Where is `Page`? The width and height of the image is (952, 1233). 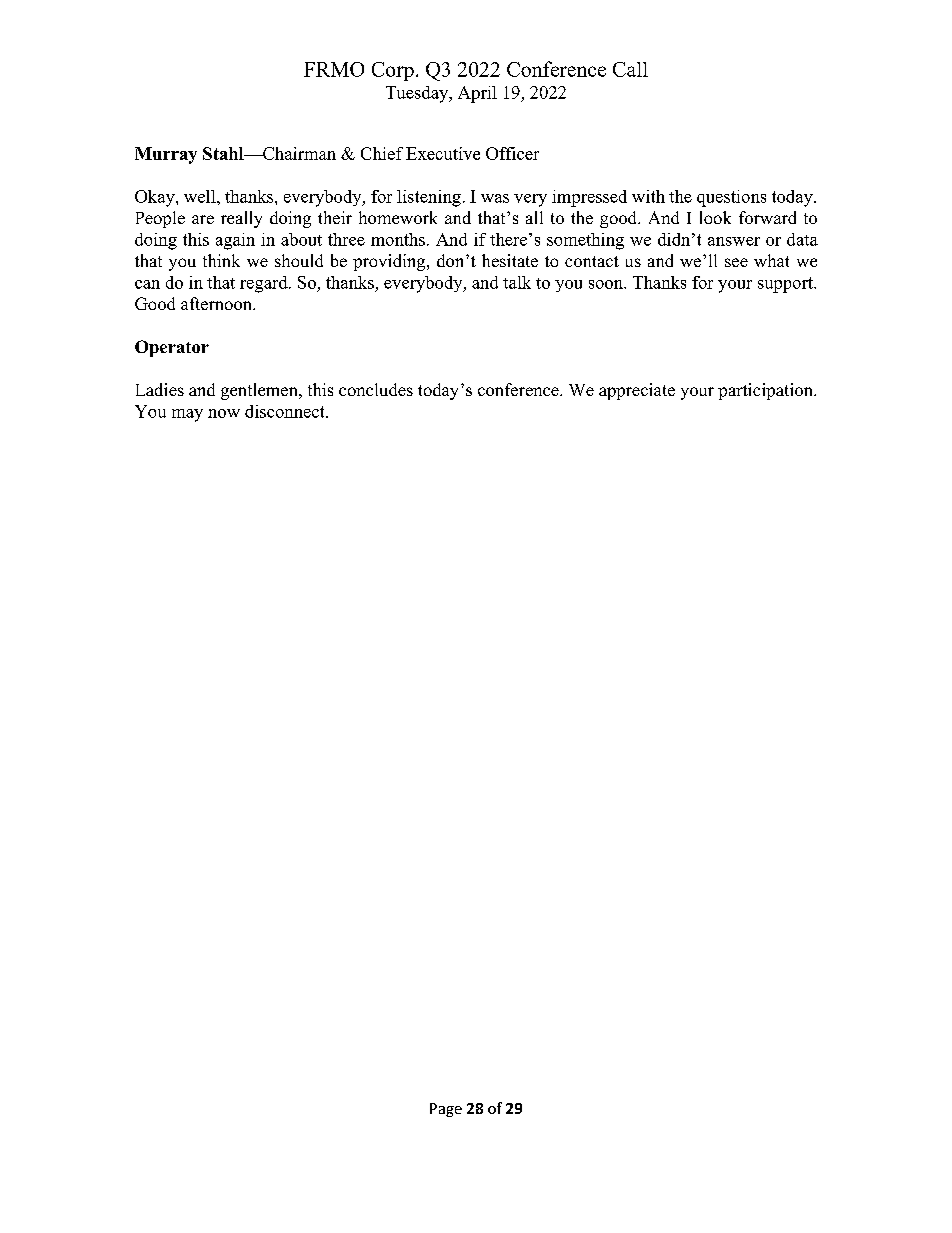 Page is located at coordinates (446, 1110).
